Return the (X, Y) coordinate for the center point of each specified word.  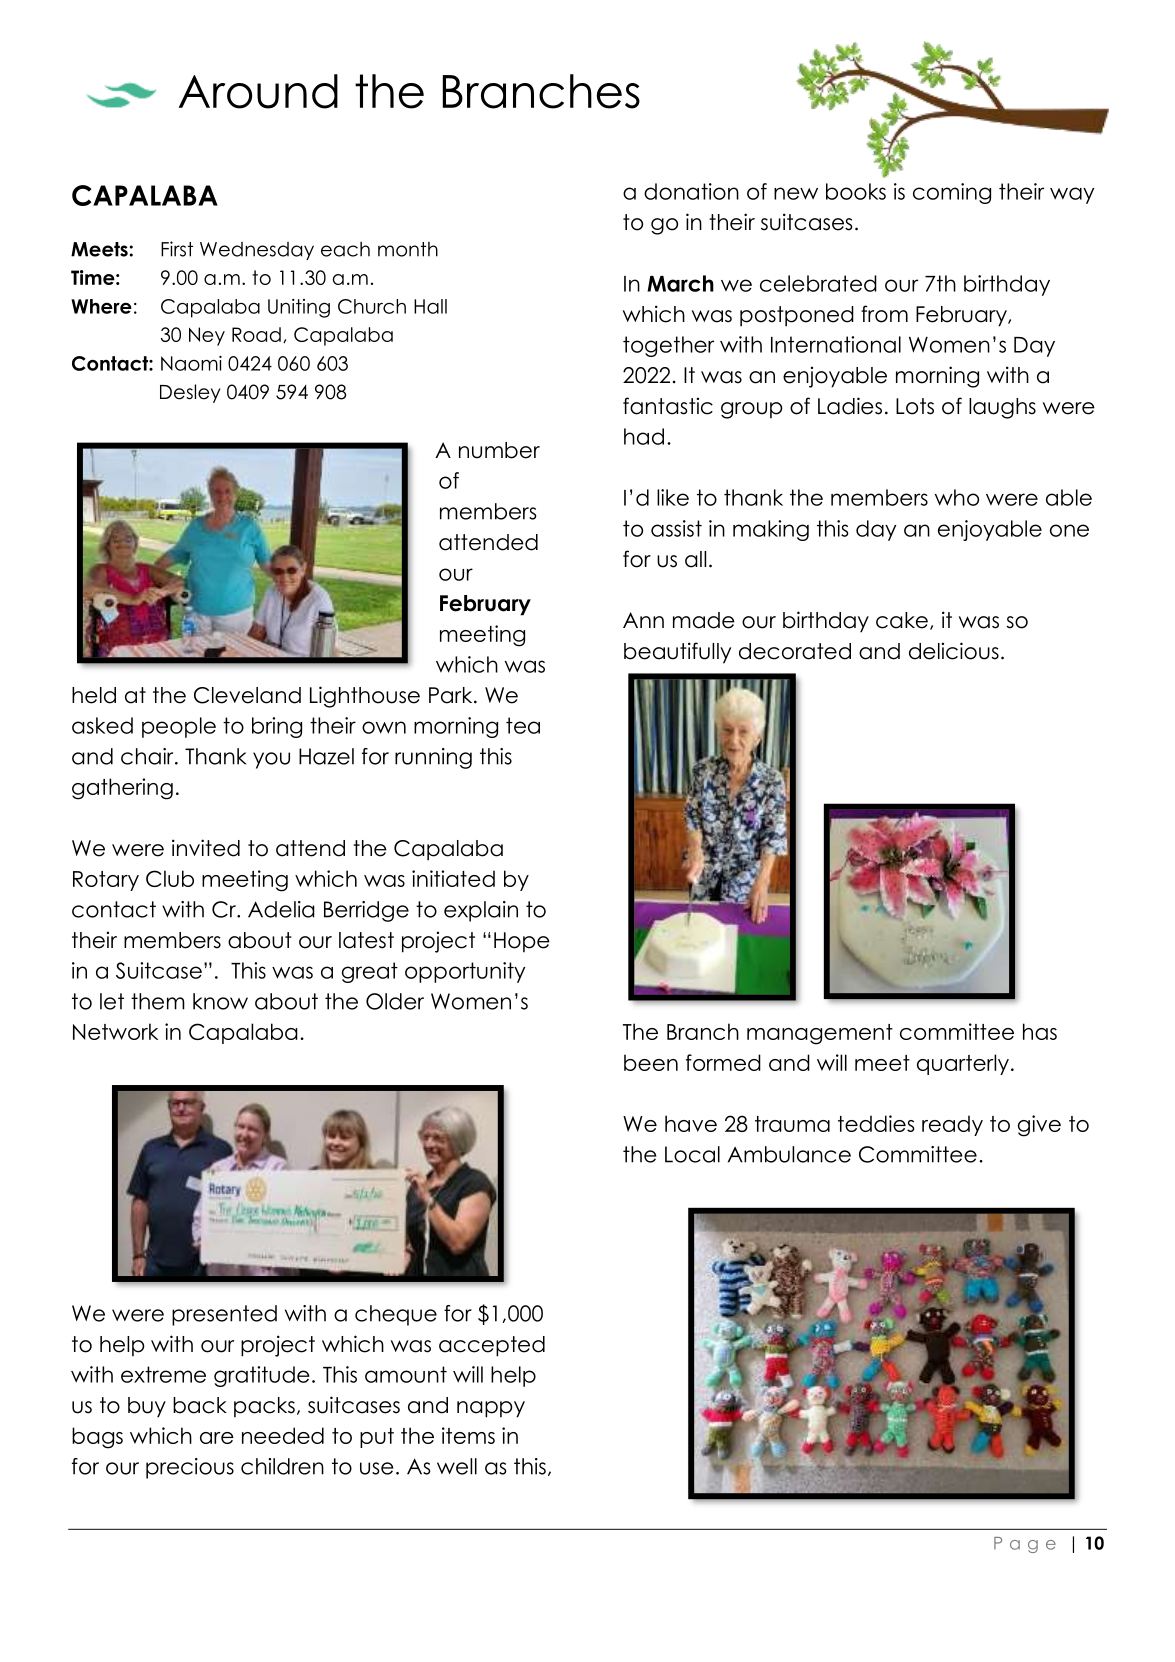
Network (115, 1031)
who (957, 497)
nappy (491, 1409)
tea (523, 725)
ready (952, 1125)
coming (952, 193)
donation (691, 191)
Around (258, 91)
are (217, 1438)
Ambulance (789, 1154)
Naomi (191, 363)
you (271, 760)
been (651, 1062)
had (644, 436)
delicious (954, 651)
